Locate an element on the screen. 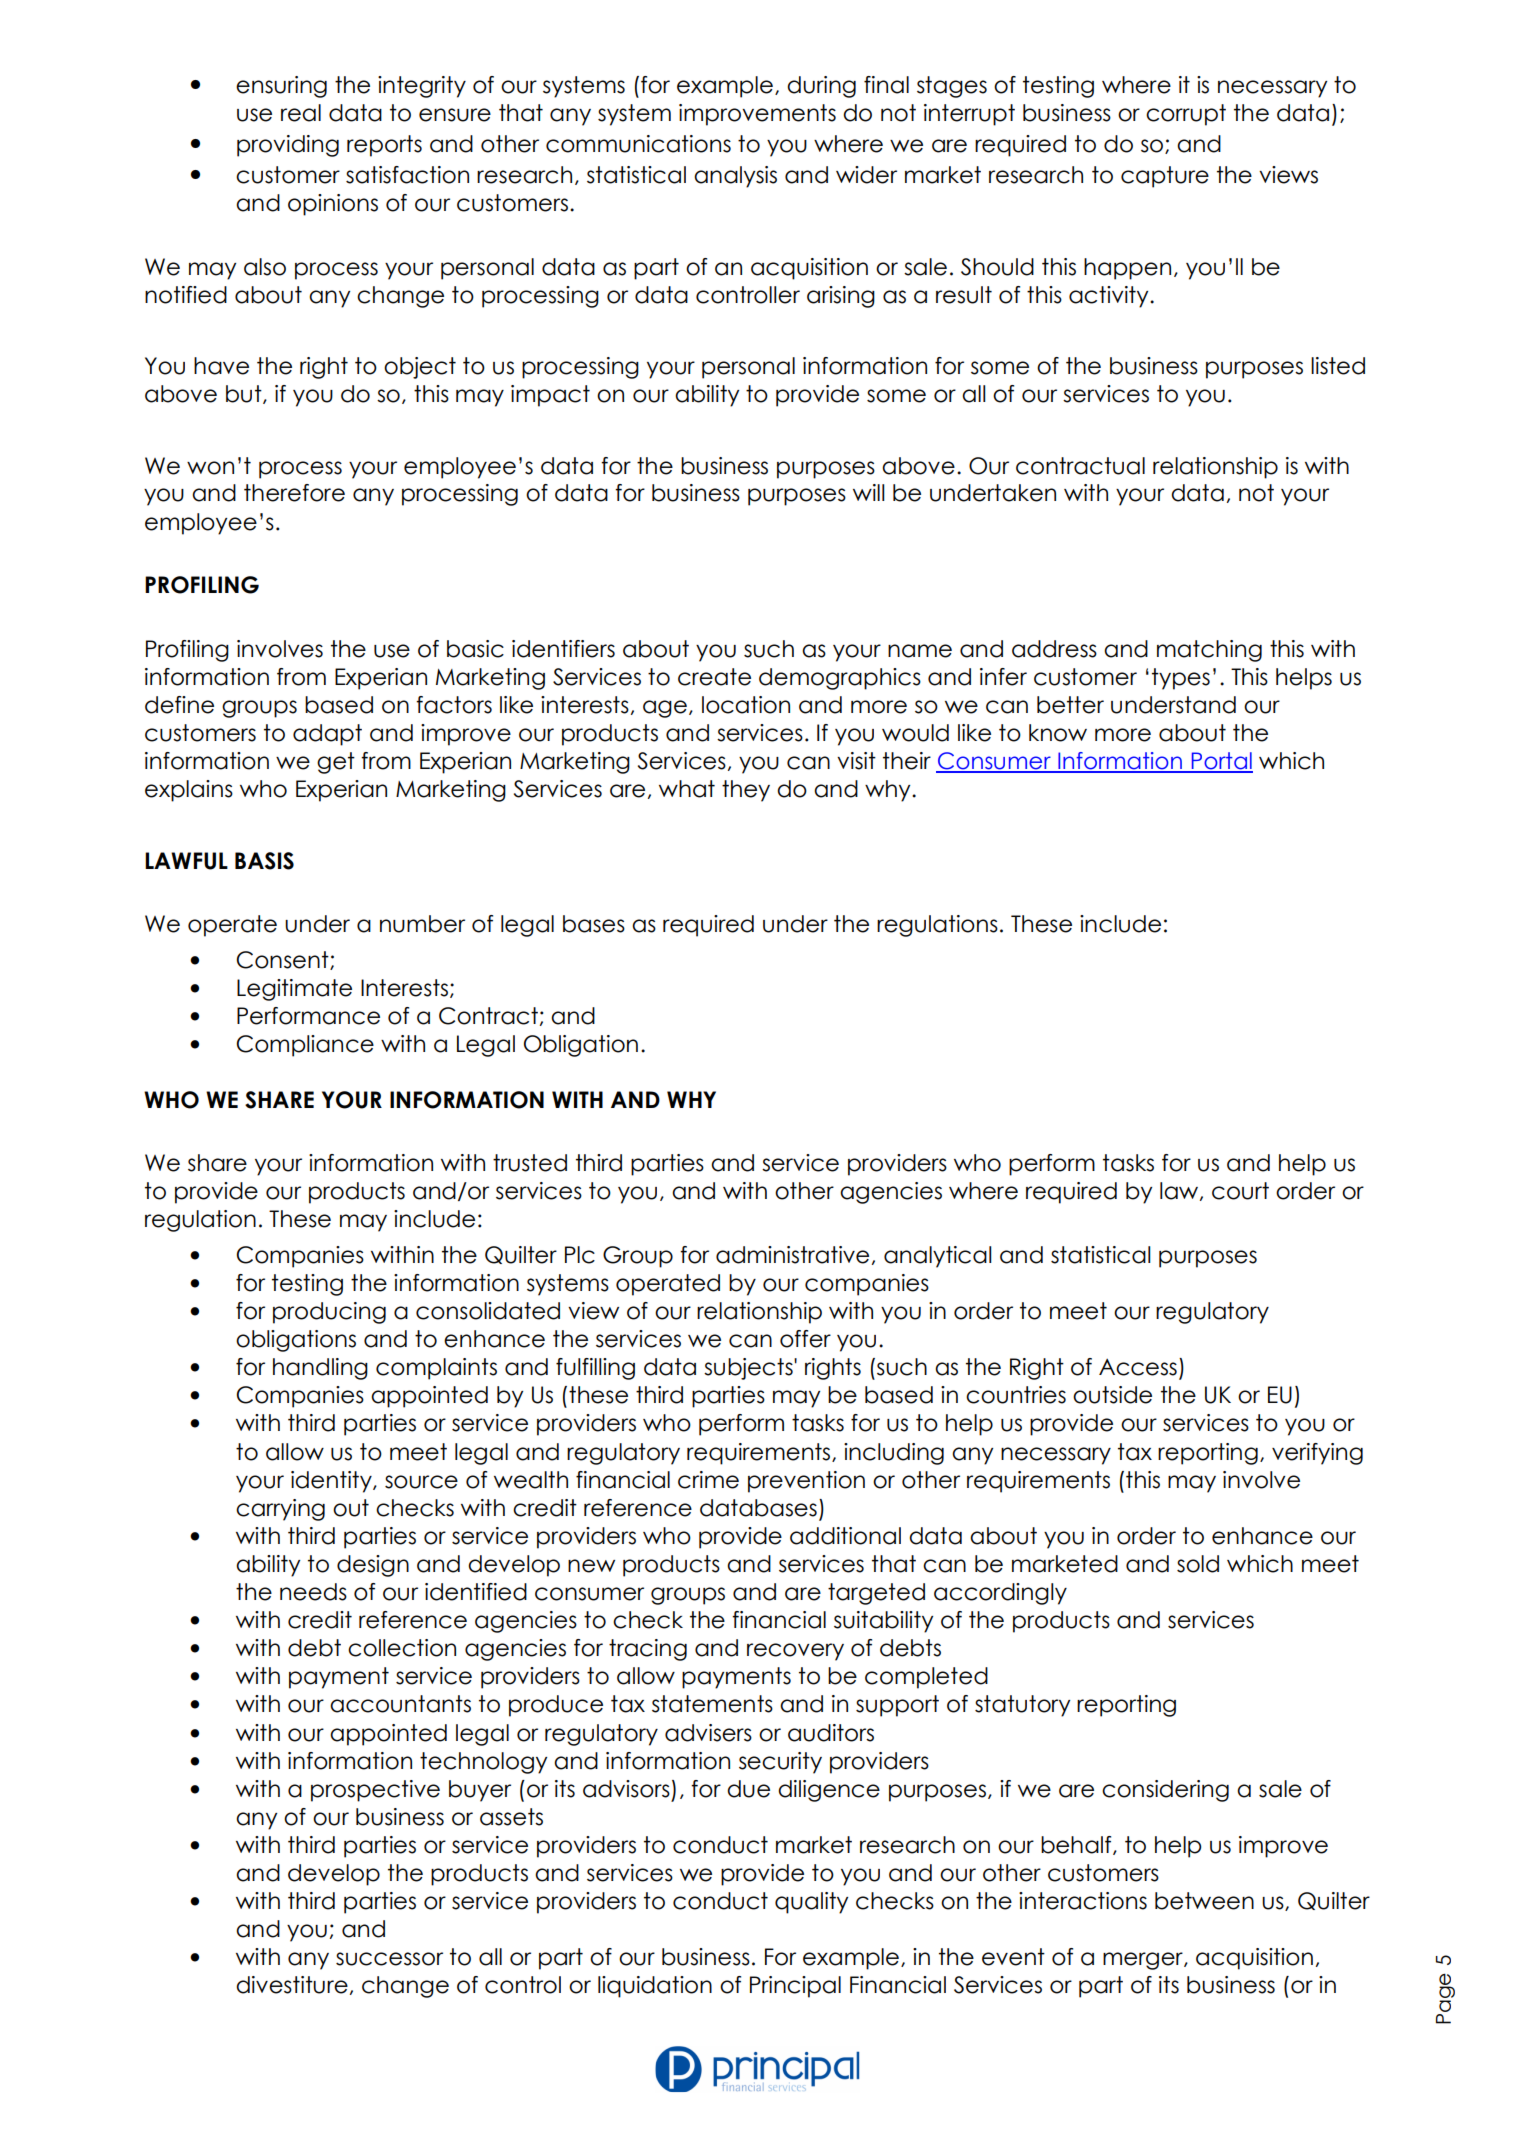 This screenshot has width=1514, height=2143. divestiture is located at coordinates (292, 1985).
